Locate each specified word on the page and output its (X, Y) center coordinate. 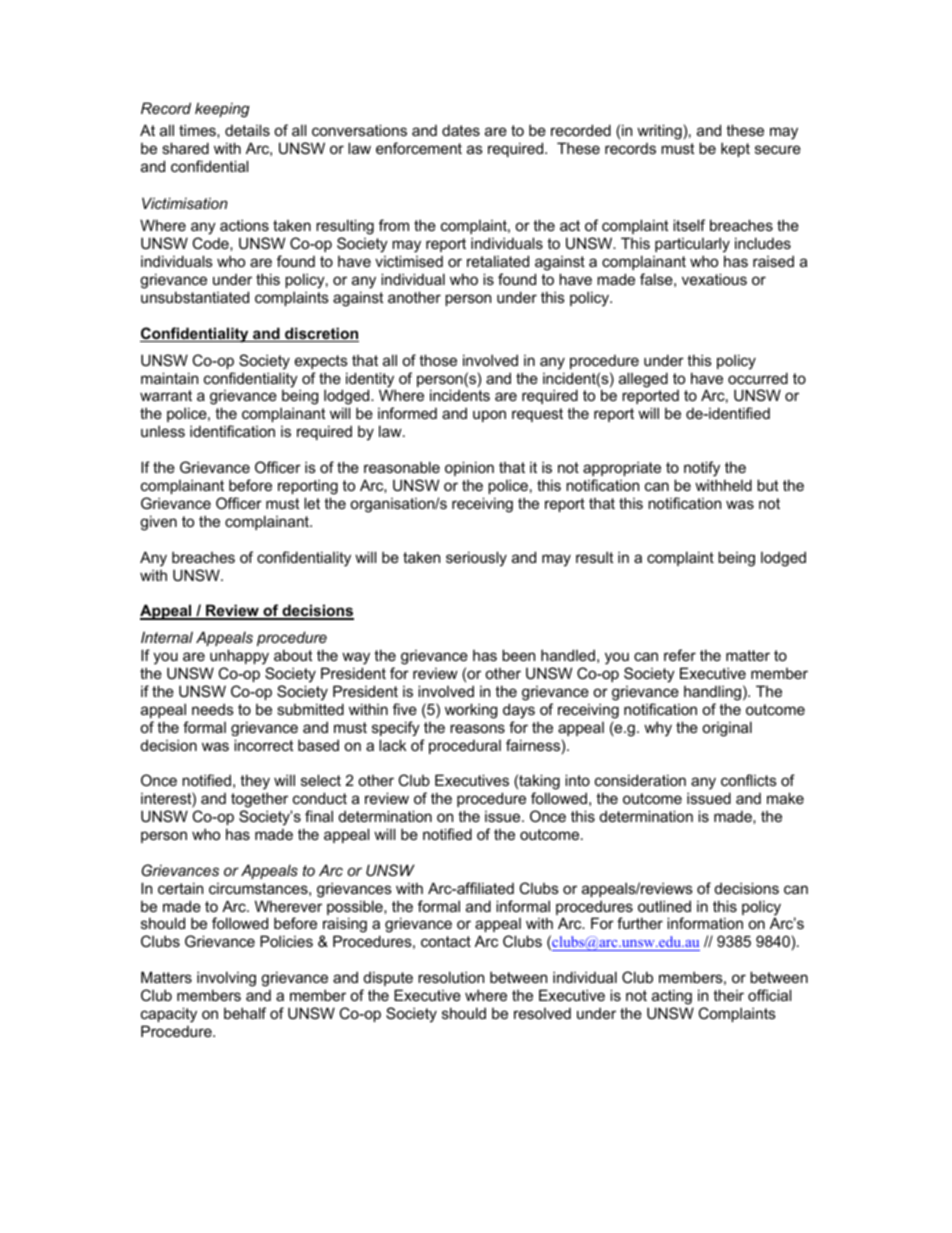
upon (489, 416)
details (247, 130)
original (727, 729)
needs (213, 709)
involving (226, 980)
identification (232, 431)
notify (702, 469)
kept (735, 149)
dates (461, 130)
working (471, 711)
